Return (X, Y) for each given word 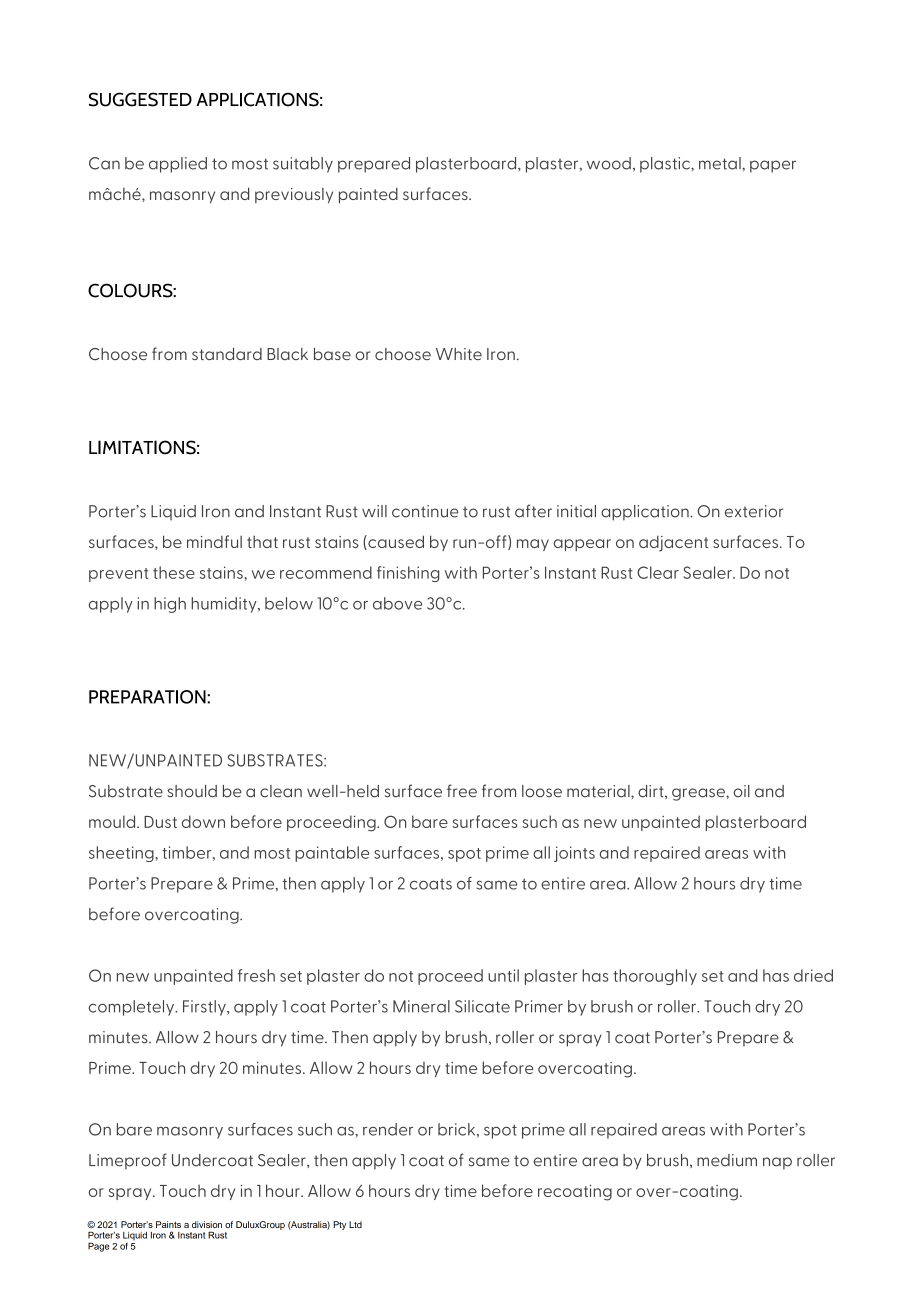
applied (178, 165)
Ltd (355, 1224)
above (397, 603)
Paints (168, 1224)
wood (609, 163)
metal (721, 163)
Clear (658, 572)
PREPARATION (148, 697)
